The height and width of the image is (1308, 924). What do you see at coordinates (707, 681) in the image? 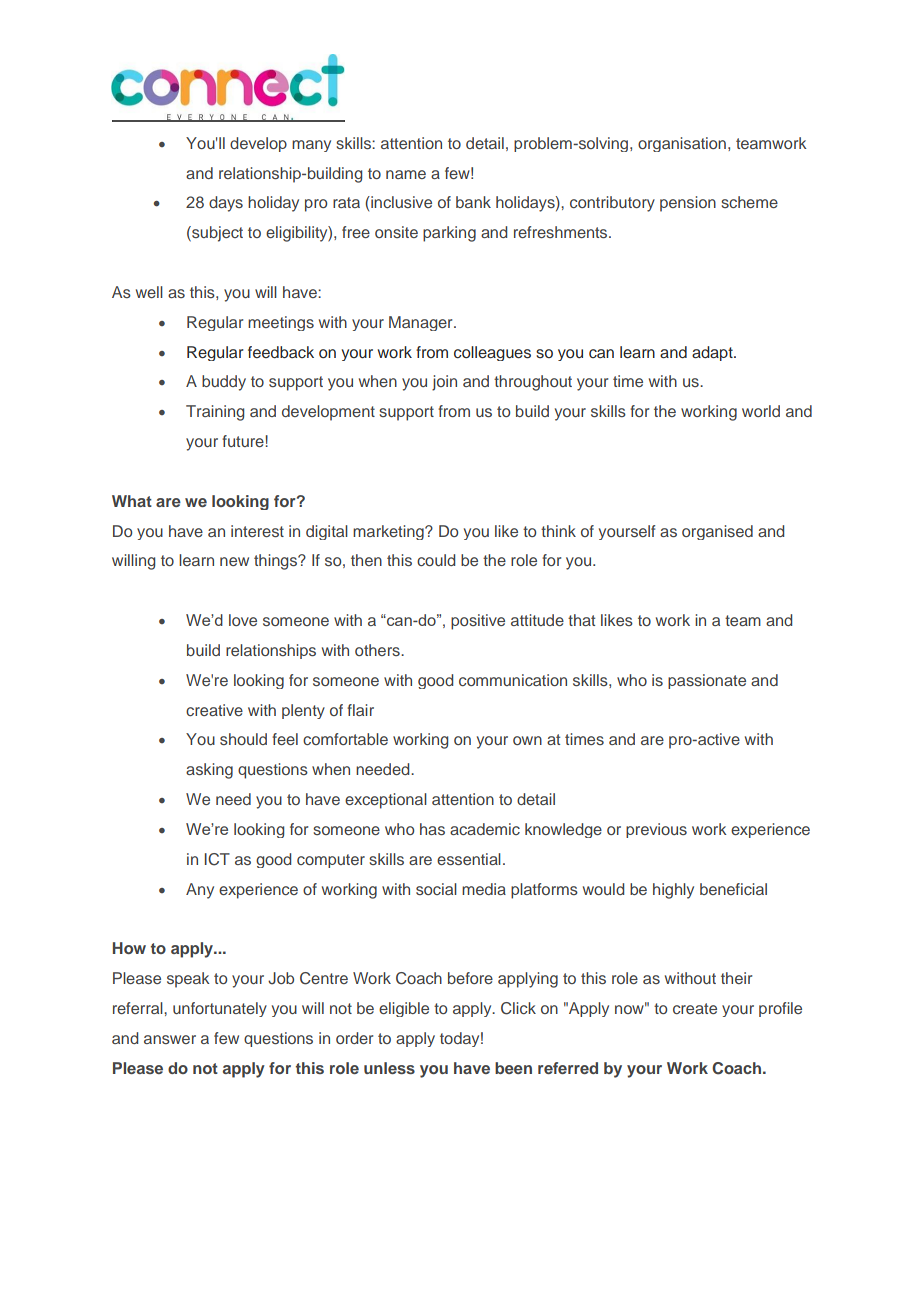
I see `passionate` at bounding box center [707, 681].
